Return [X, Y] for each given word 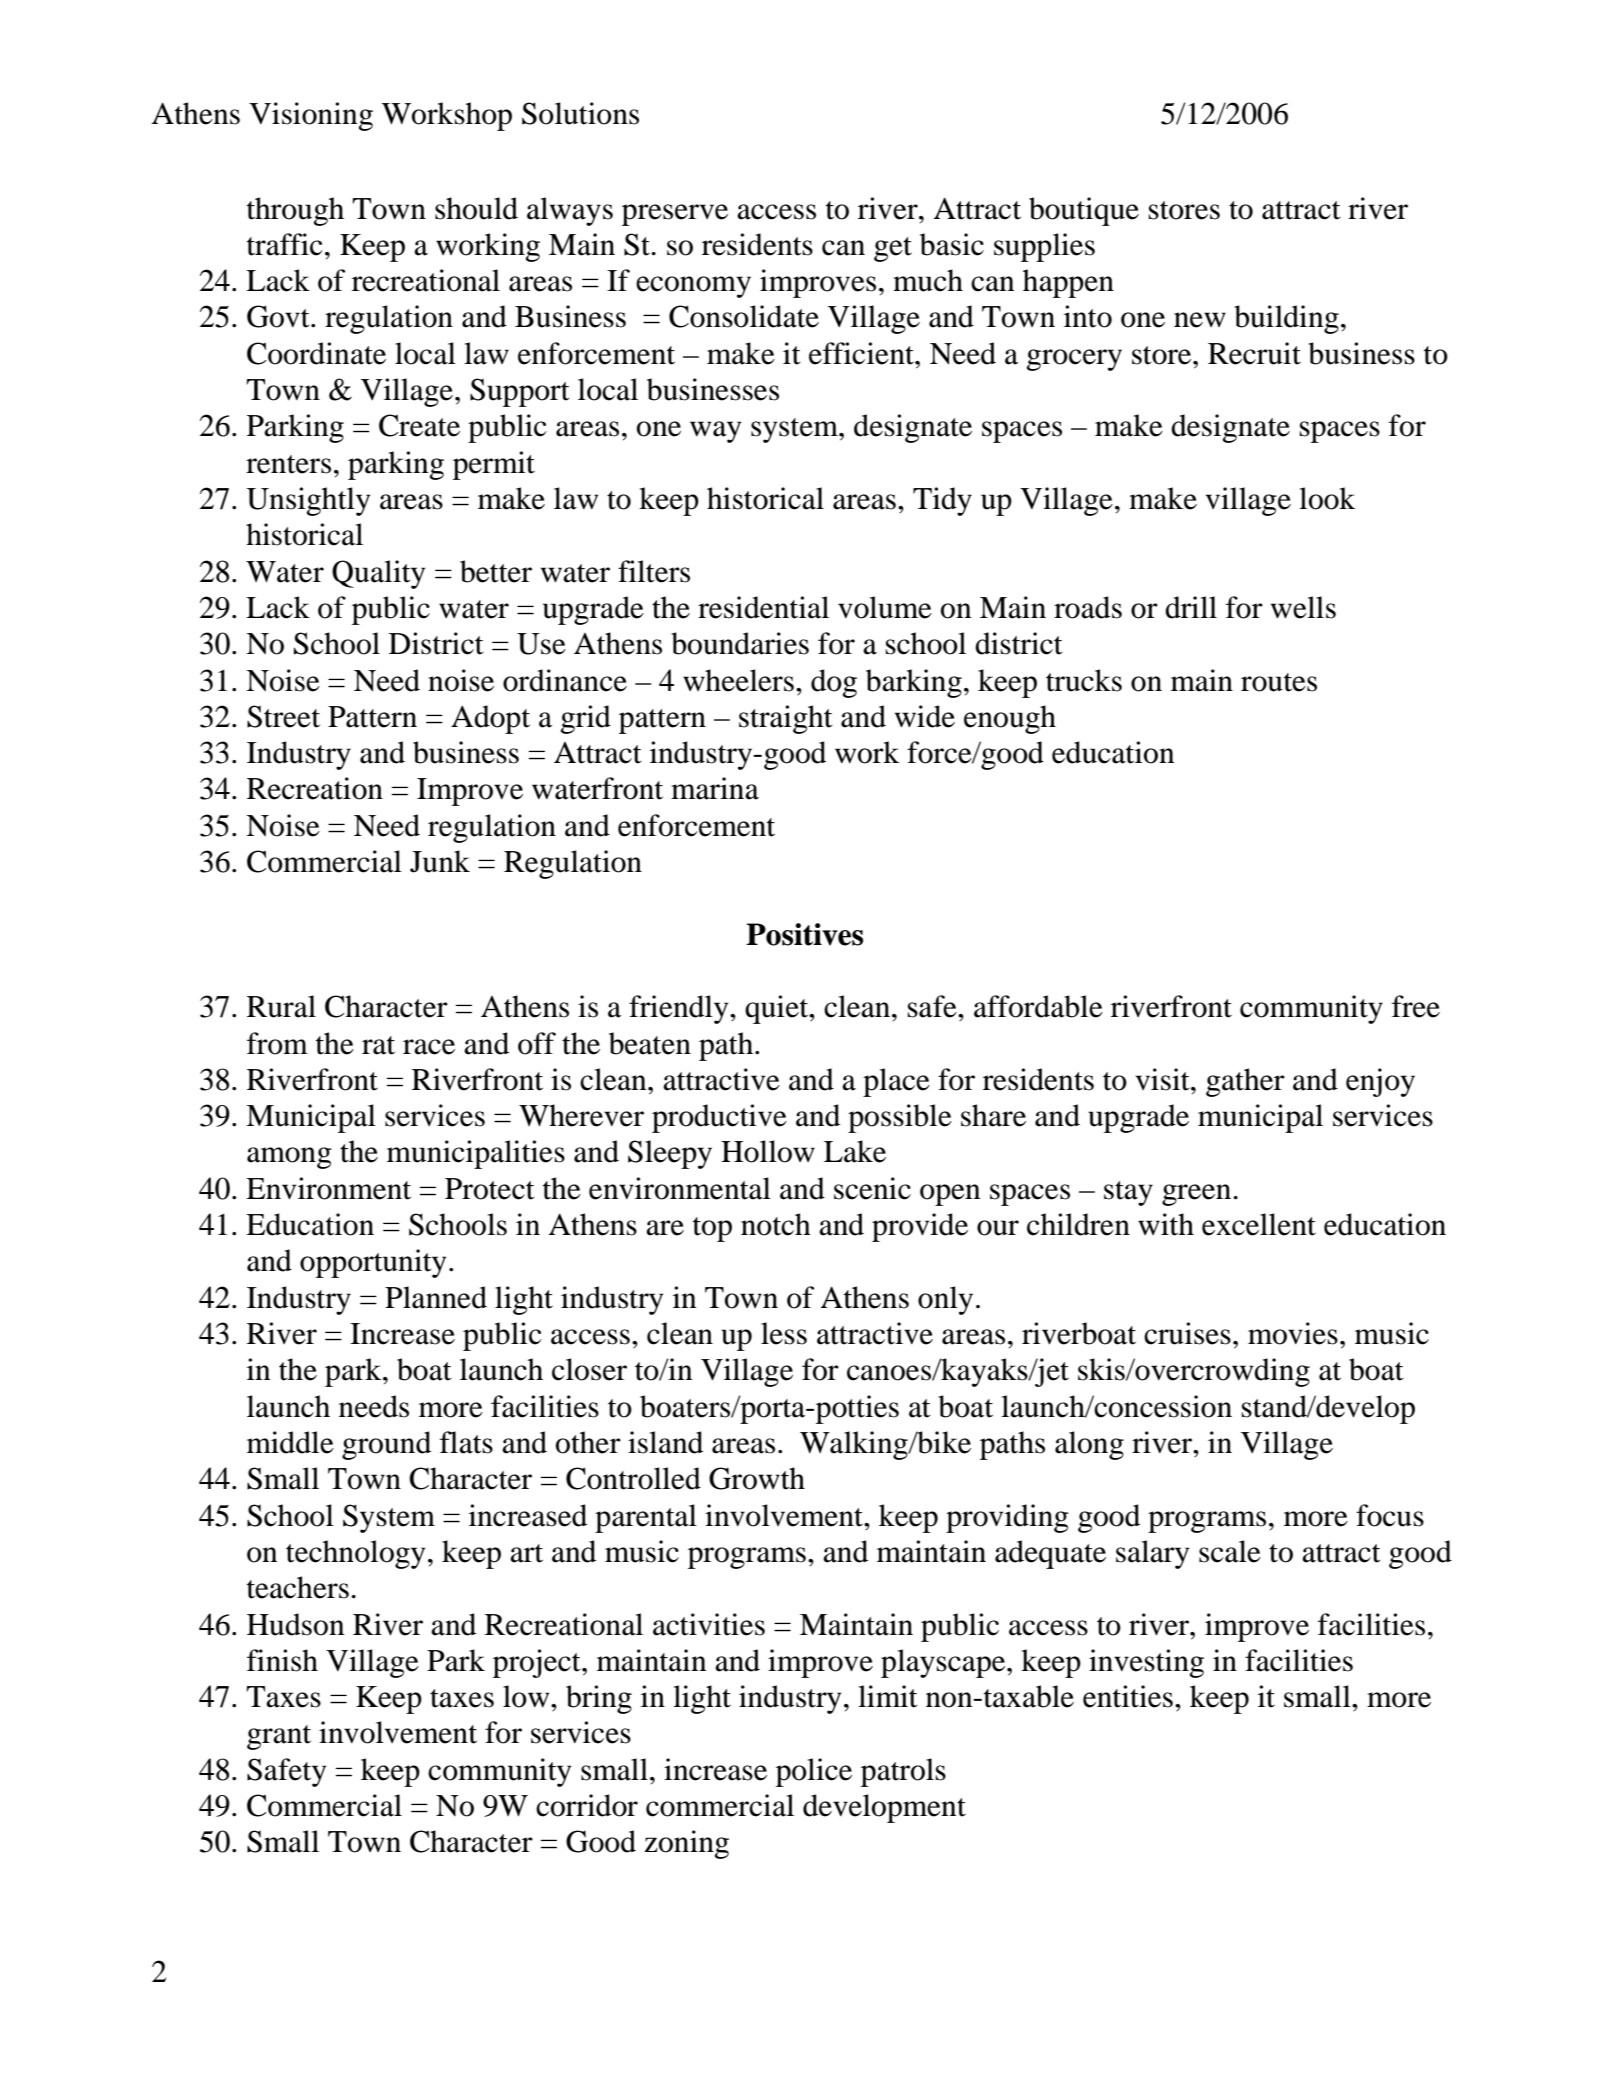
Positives [804, 934]
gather [1245, 1082]
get [893, 249]
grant [279, 1737]
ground [386, 1445]
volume [885, 607]
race [429, 1047]
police [814, 1772]
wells [1303, 607]
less [784, 1333]
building [1286, 319]
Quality [378, 574]
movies [1293, 1333]
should [476, 208]
